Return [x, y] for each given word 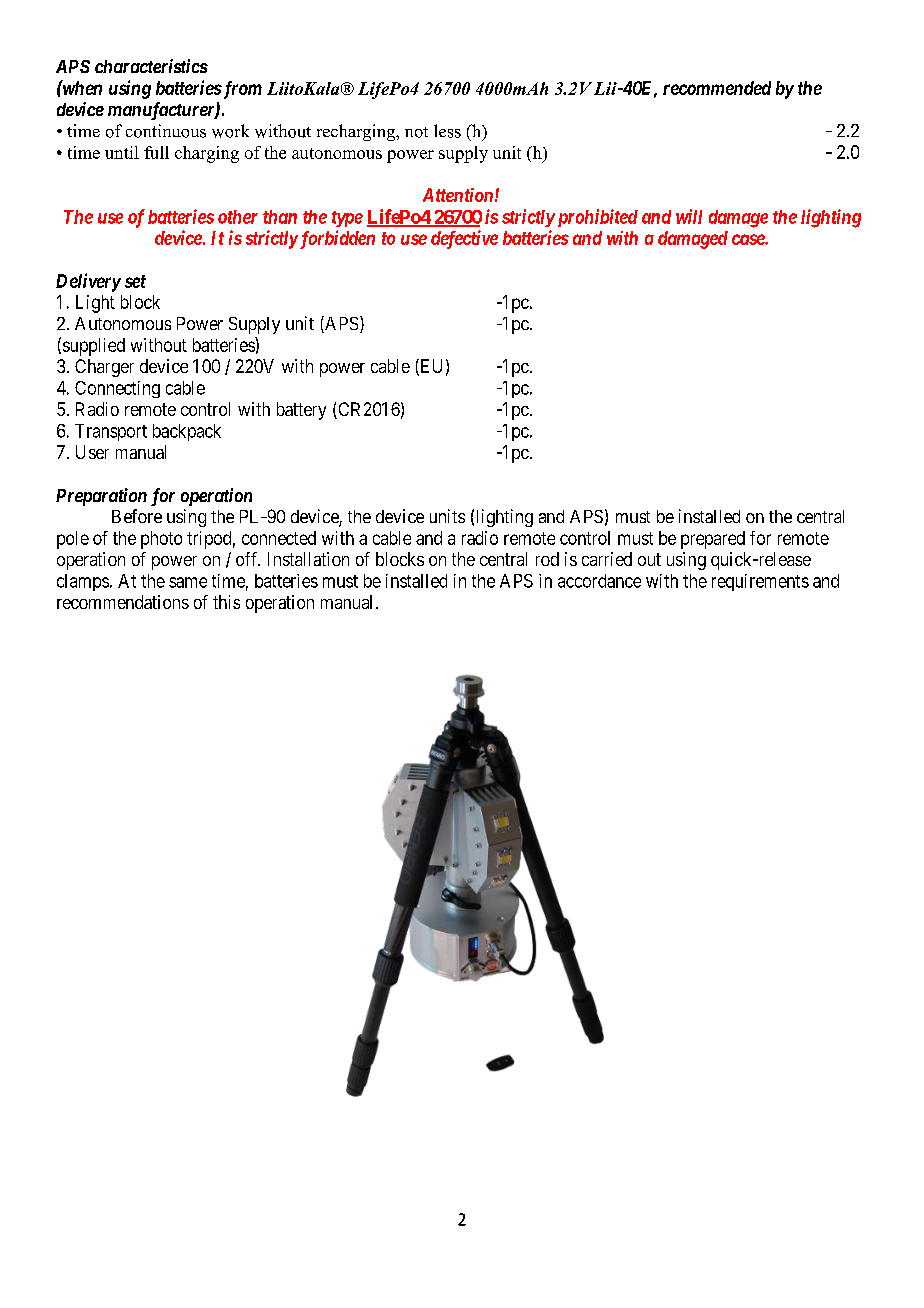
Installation [308, 559]
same [188, 582]
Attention [458, 195]
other [238, 217]
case [749, 239]
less [447, 131]
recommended [717, 88]
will [689, 216]
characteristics [151, 66]
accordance [599, 581]
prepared [713, 540]
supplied [94, 347]
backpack [187, 432]
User [92, 452]
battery [301, 411]
